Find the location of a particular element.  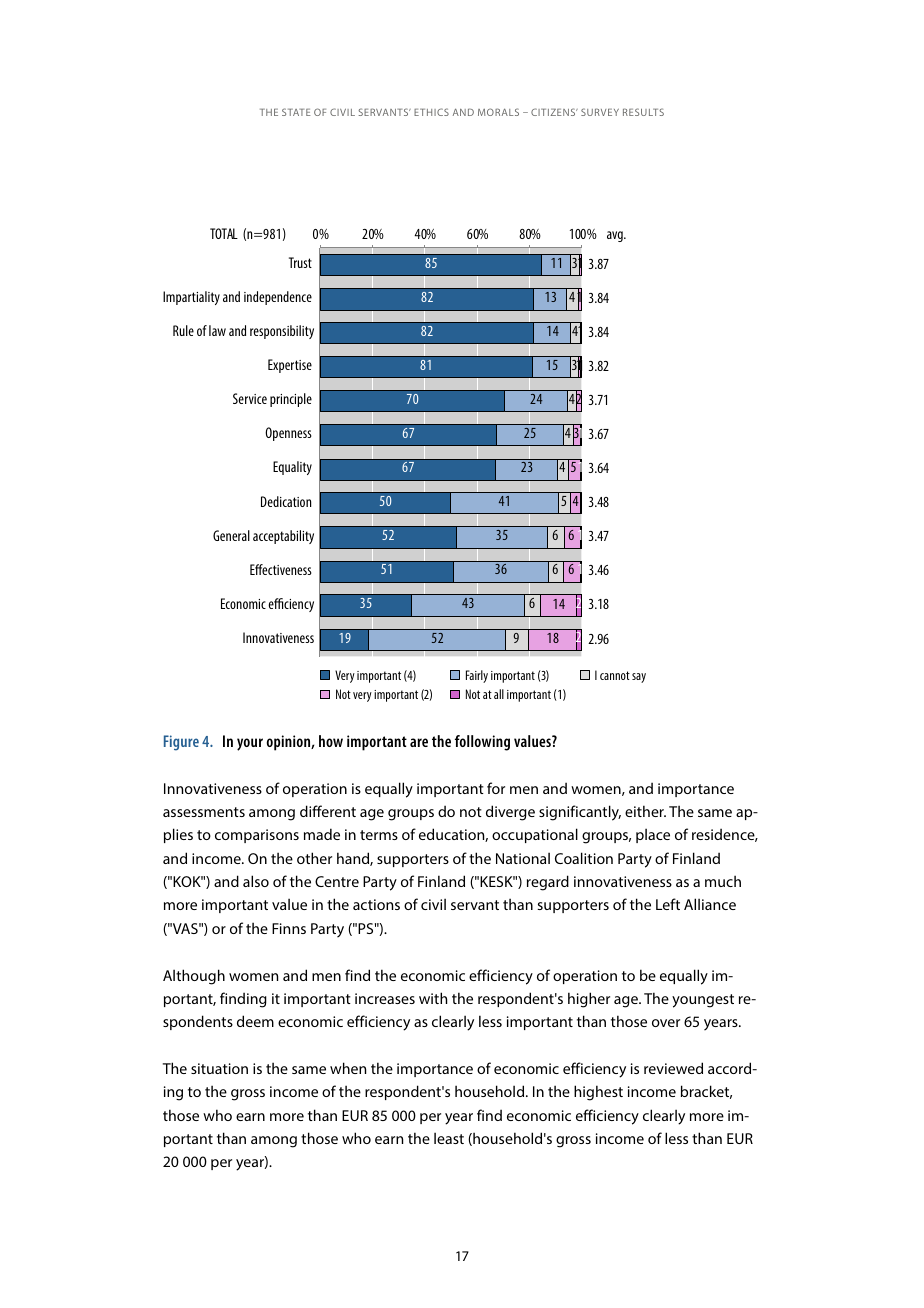

Fairly is located at coordinates (477, 676).
